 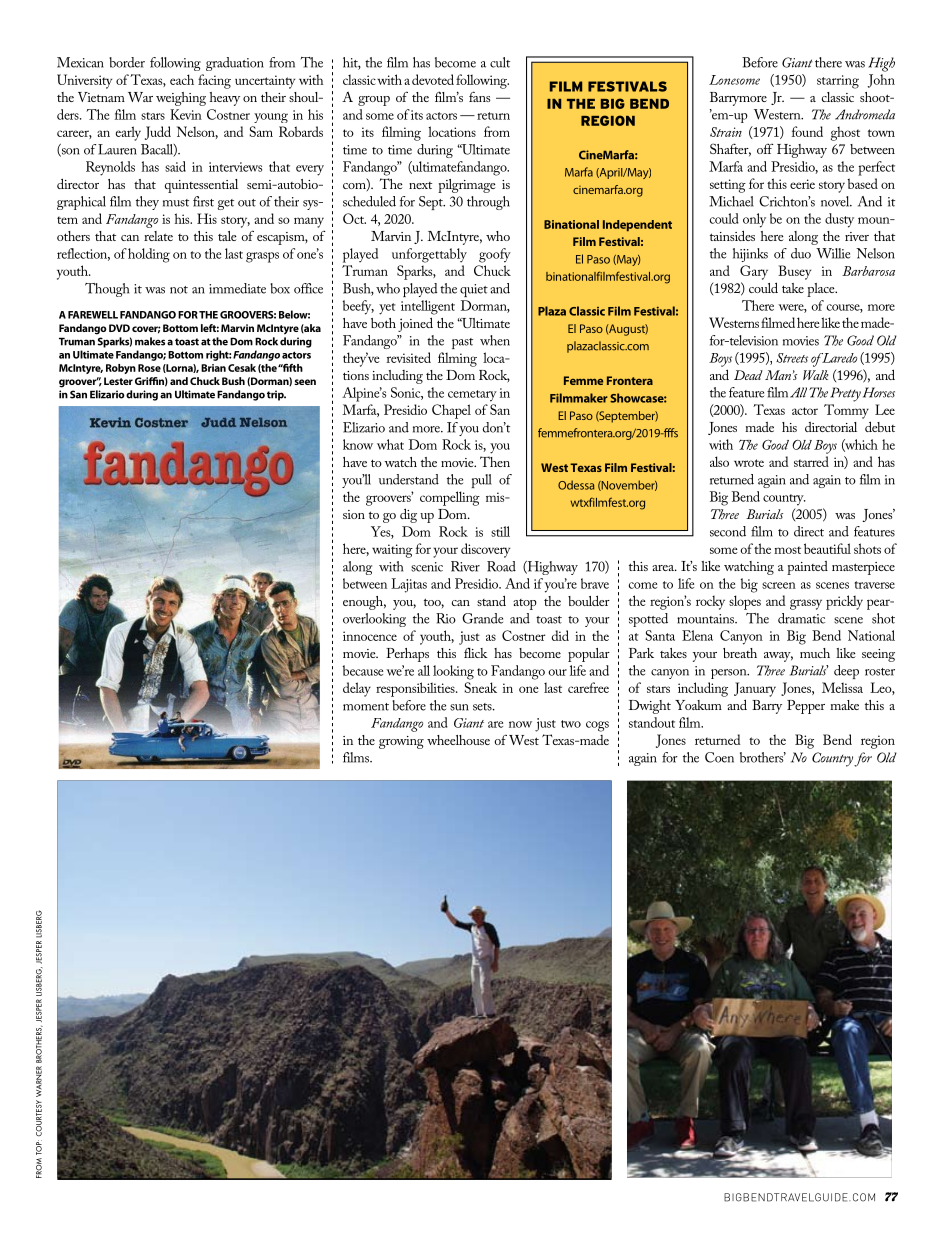 What do you see at coordinates (480, 96) in the document?
I see `fans` at bounding box center [480, 96].
